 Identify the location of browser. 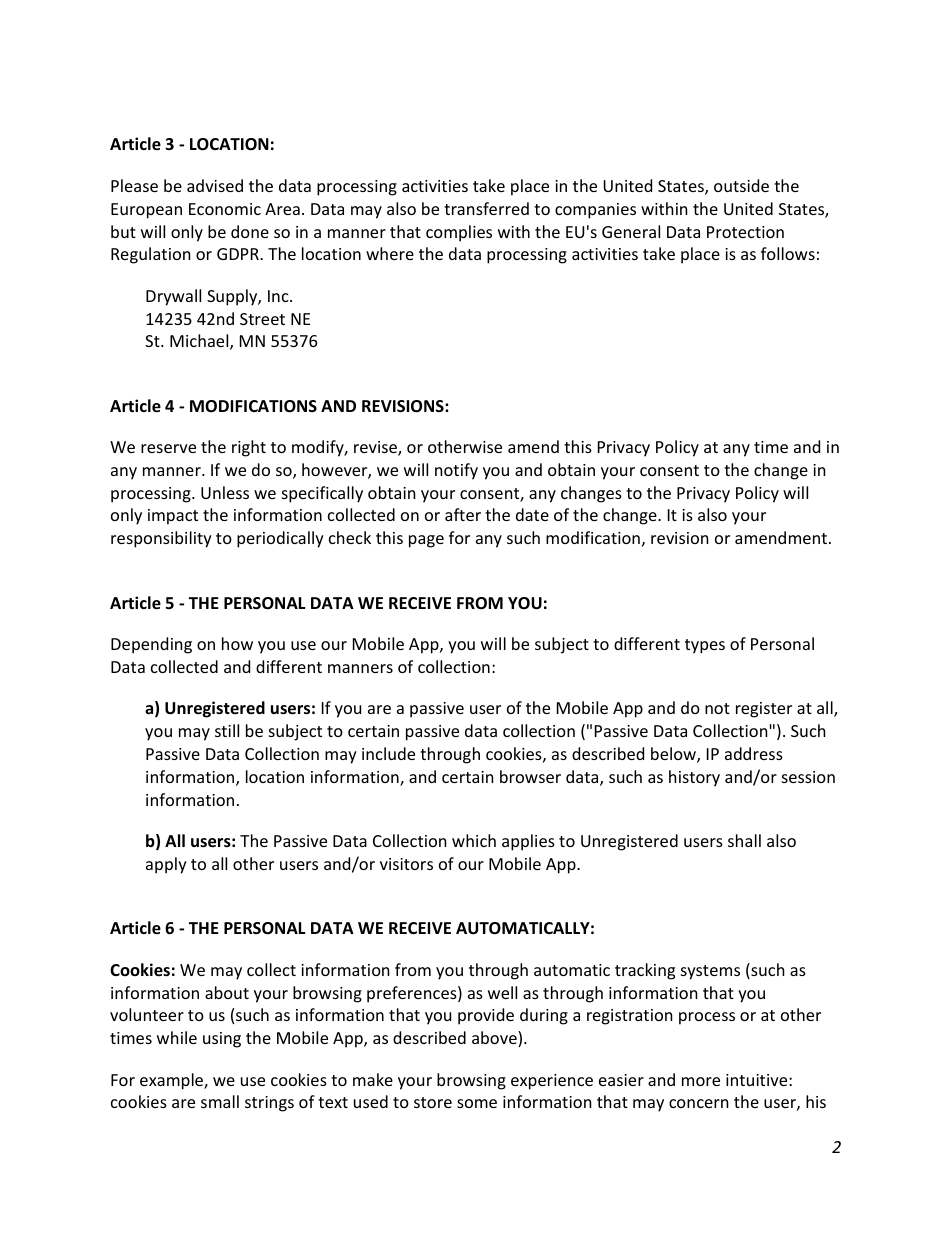
(530, 776).
